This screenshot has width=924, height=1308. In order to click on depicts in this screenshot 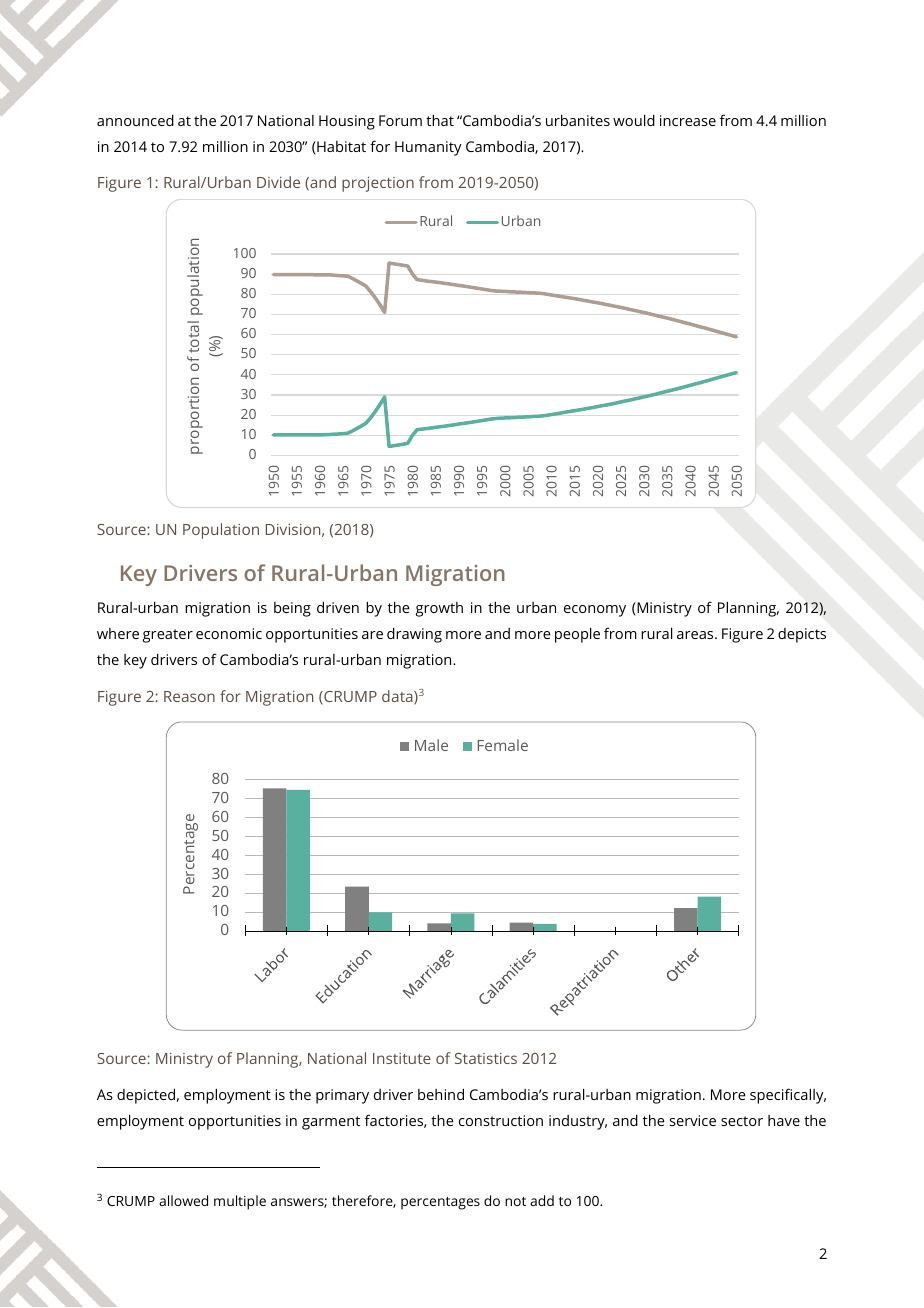, I will do `click(802, 635)`.
